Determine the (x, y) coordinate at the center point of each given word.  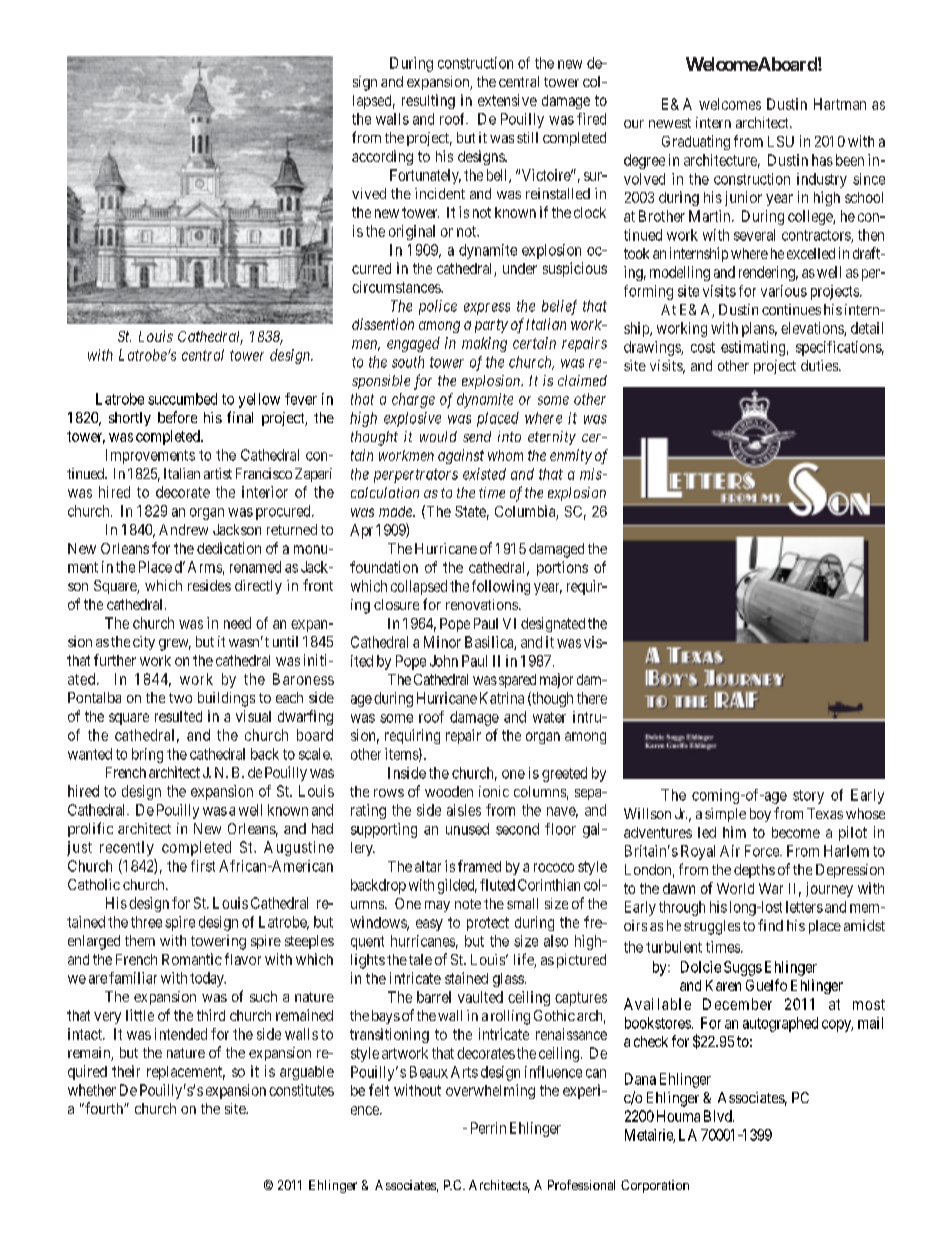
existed (484, 474)
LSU (781, 141)
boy (760, 815)
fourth (104, 1108)
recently (127, 848)
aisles (464, 810)
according (382, 157)
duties (820, 365)
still (527, 137)
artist (218, 473)
